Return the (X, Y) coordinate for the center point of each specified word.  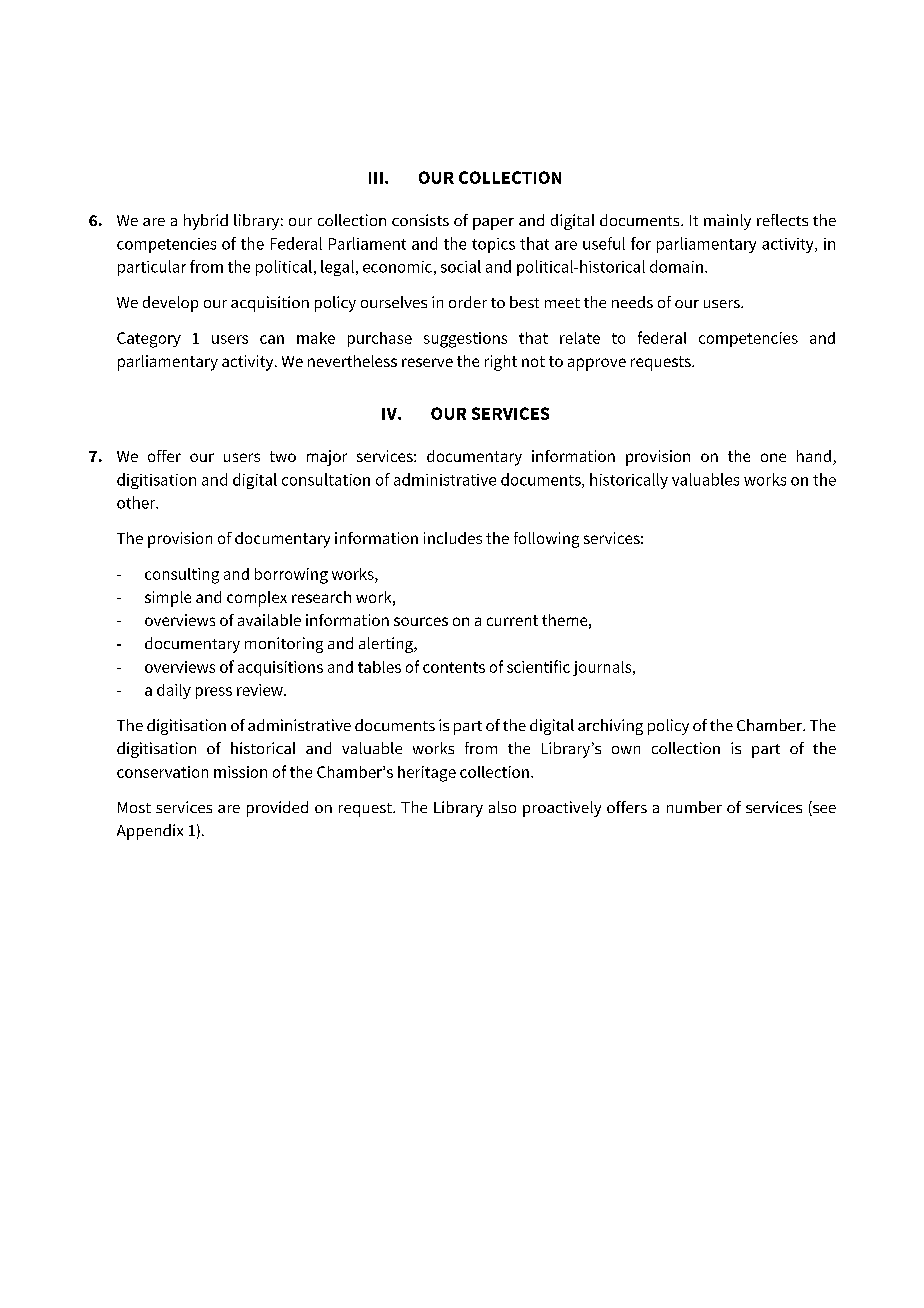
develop (170, 304)
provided (277, 809)
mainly (727, 222)
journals (603, 668)
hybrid (206, 222)
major (327, 458)
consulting (182, 576)
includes (453, 538)
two (283, 456)
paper (493, 224)
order (468, 302)
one (773, 457)
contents (454, 667)
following (546, 540)
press (214, 693)
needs (632, 302)
